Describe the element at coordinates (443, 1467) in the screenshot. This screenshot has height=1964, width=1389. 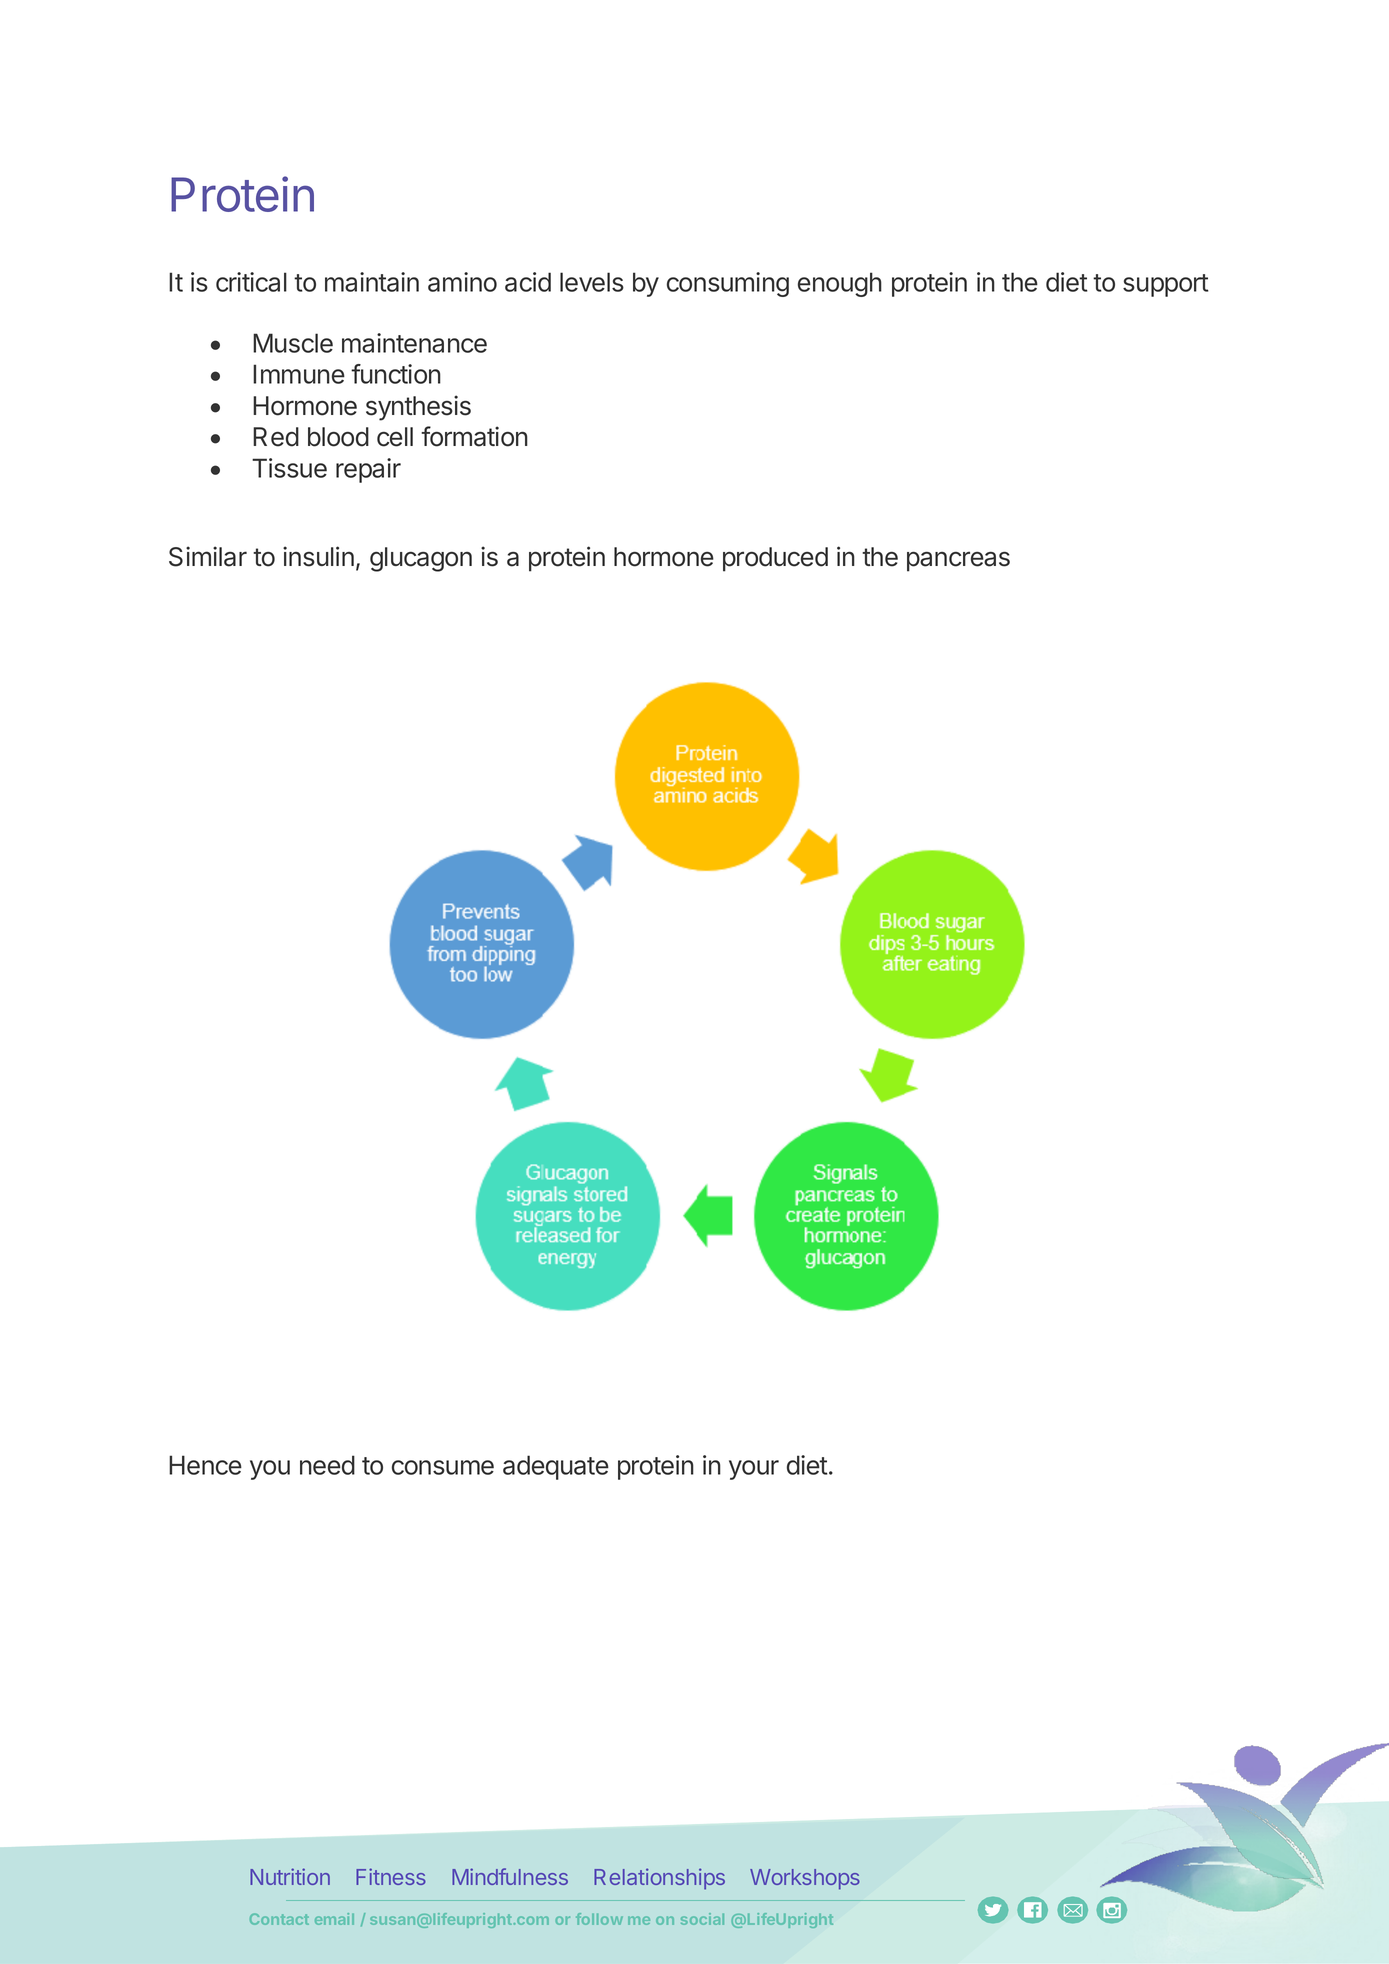
I see `consume` at that location.
